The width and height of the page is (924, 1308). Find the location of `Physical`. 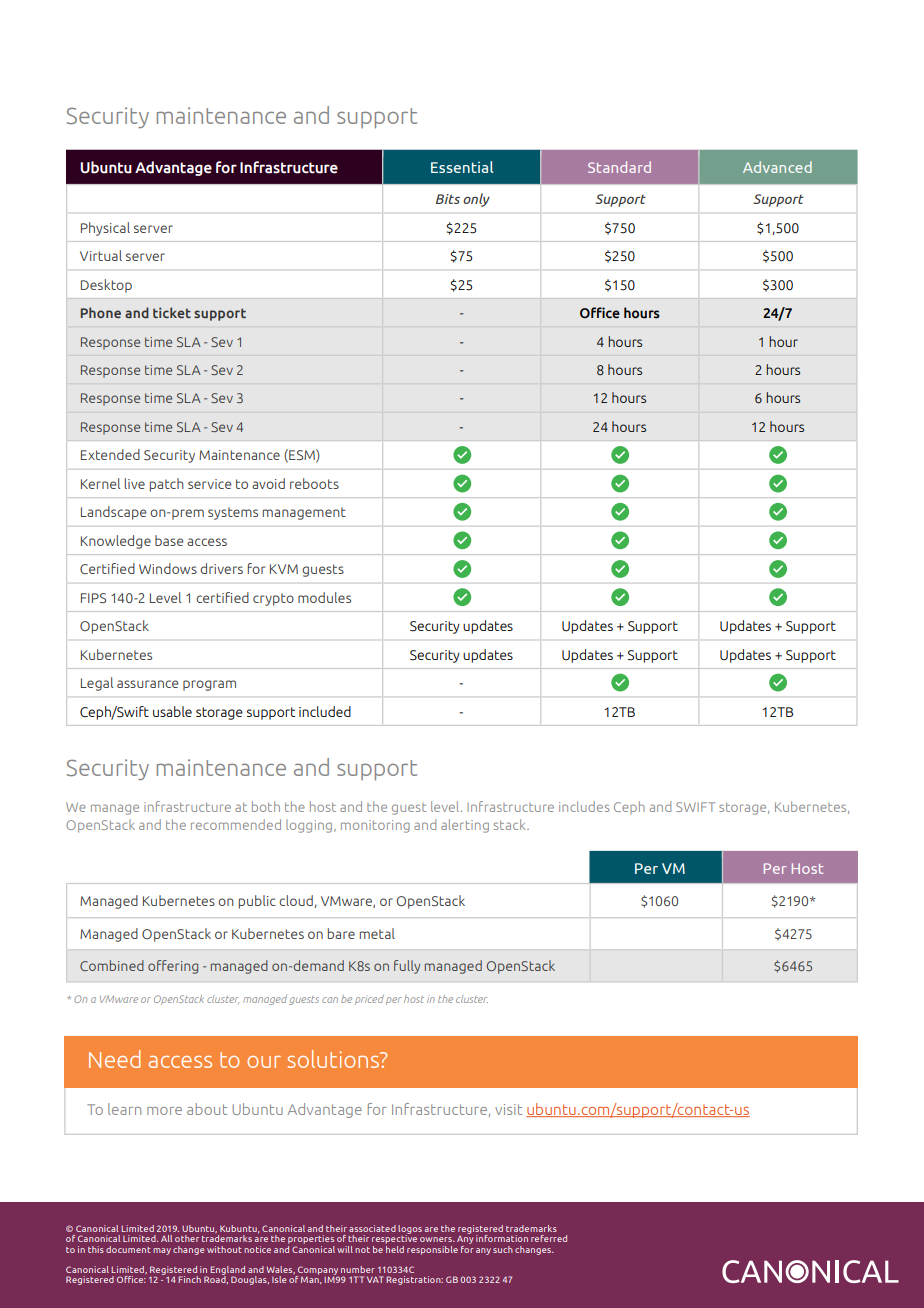

Physical is located at coordinates (105, 229).
